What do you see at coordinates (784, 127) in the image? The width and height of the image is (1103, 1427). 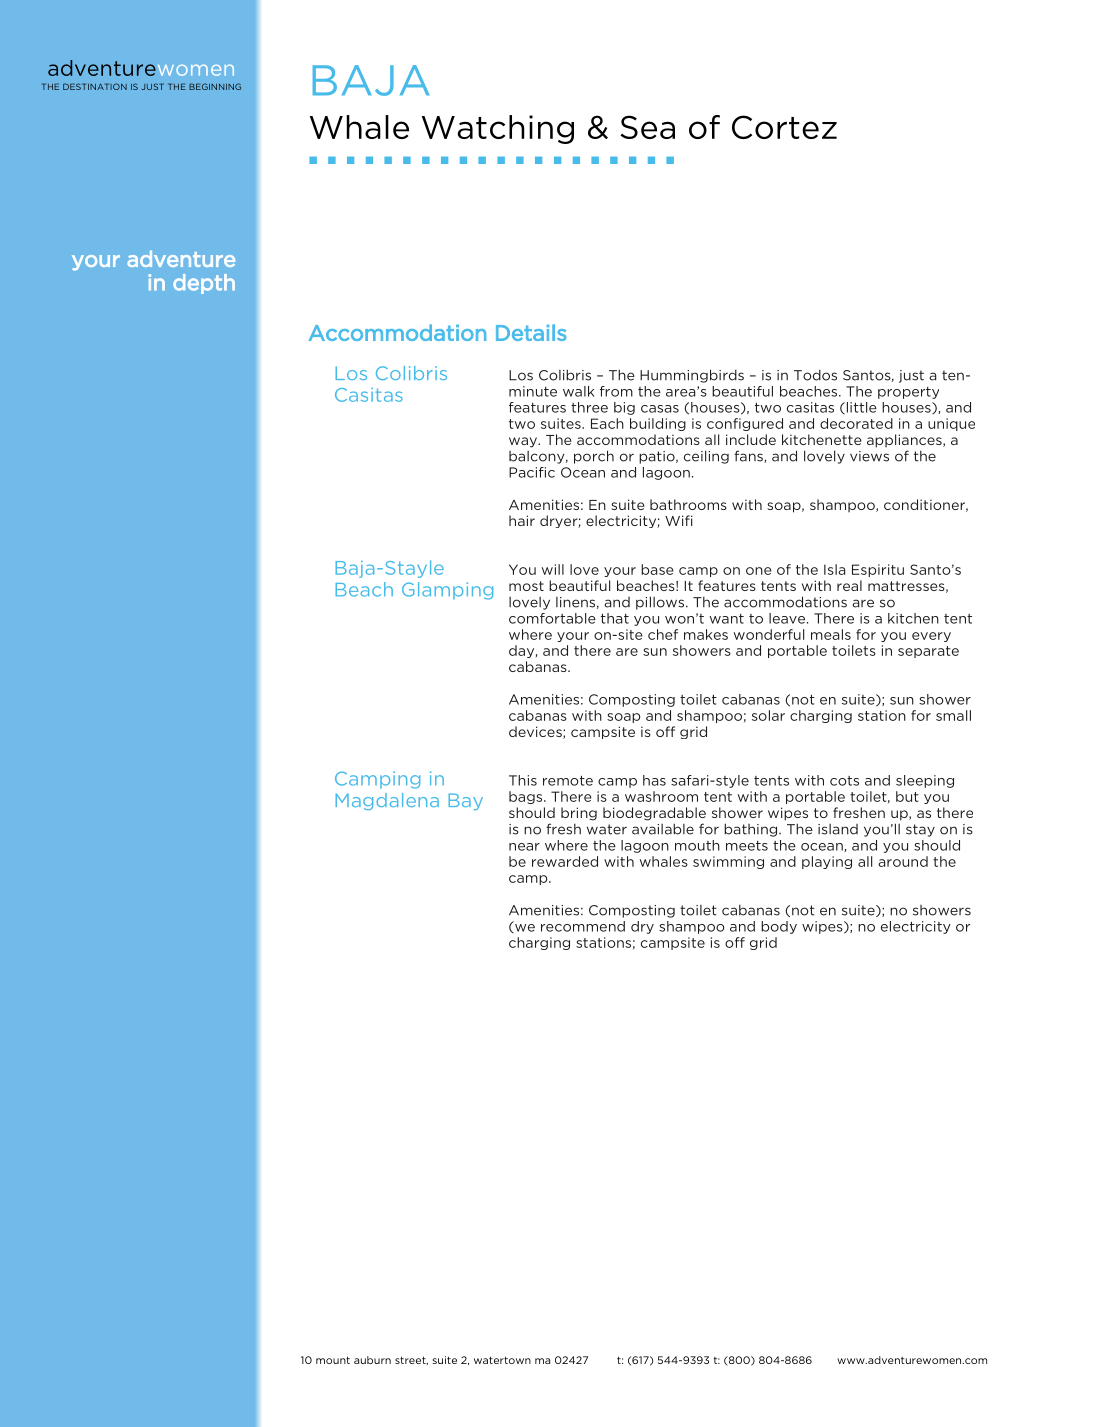 I see `Cortez` at bounding box center [784, 127].
